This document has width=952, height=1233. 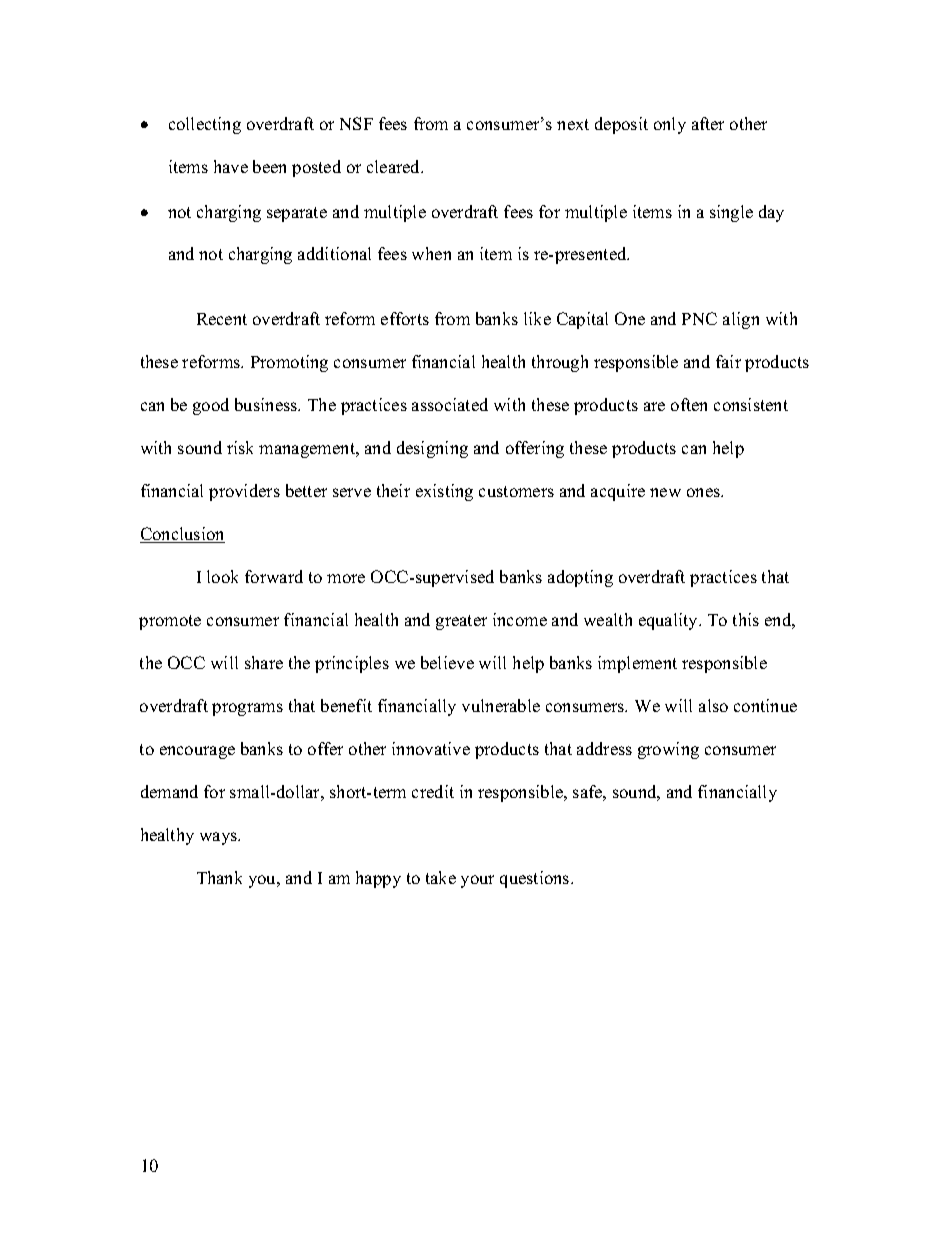 I want to click on cleared, so click(x=395, y=166).
